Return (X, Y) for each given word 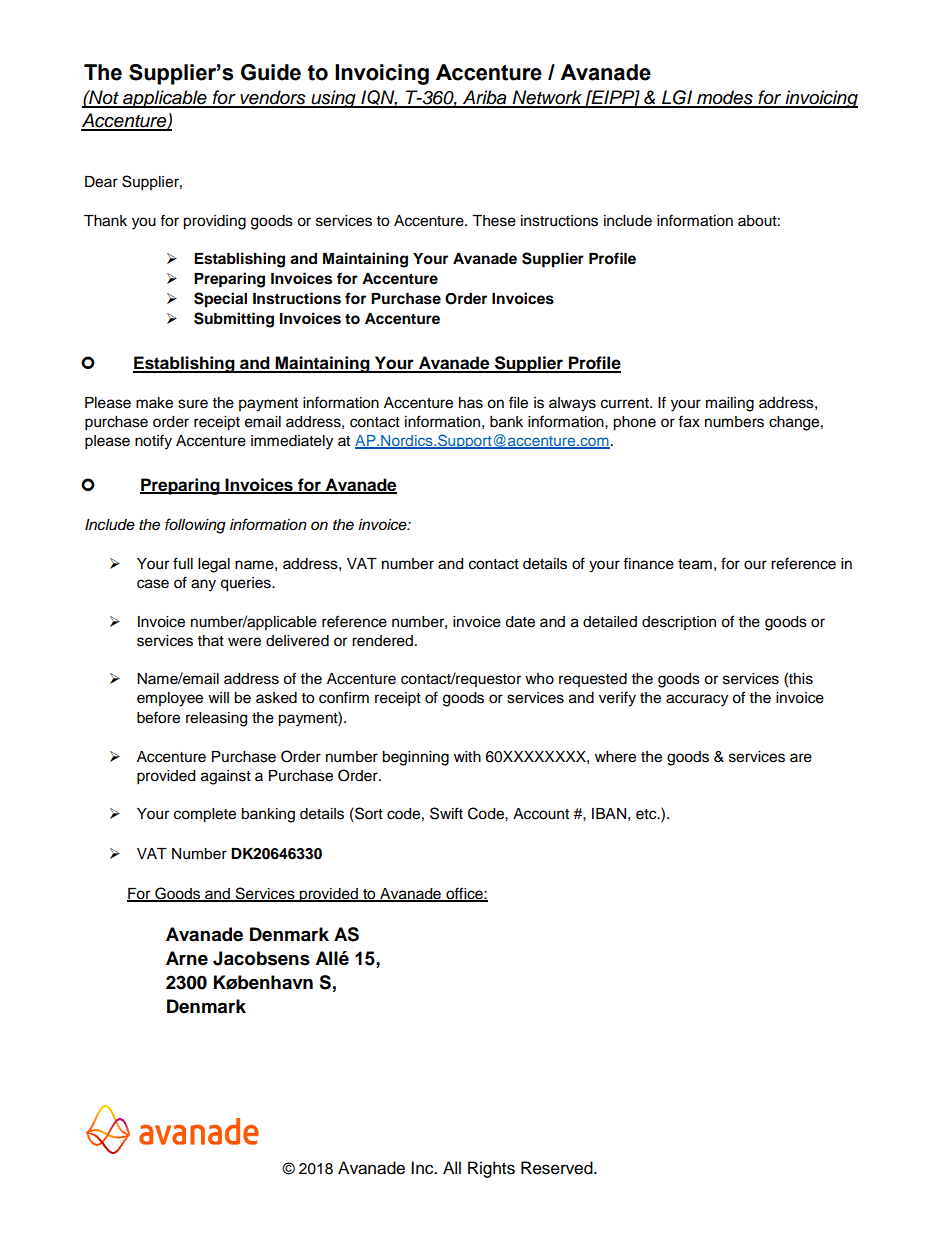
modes (725, 98)
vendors (273, 98)
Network (547, 98)
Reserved (558, 1168)
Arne (187, 958)
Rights (491, 1169)
